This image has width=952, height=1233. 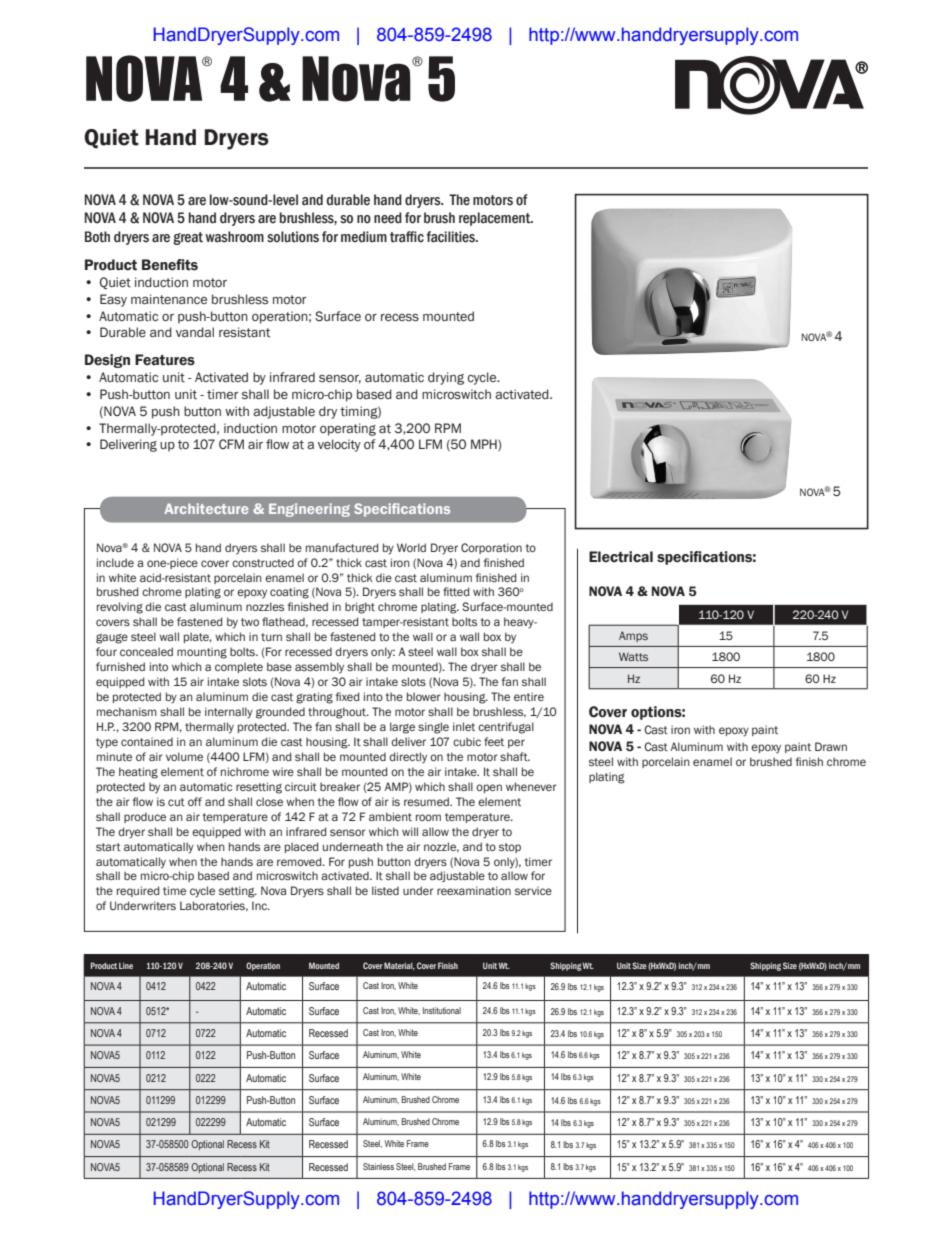 I want to click on Corporation, so click(x=491, y=548).
